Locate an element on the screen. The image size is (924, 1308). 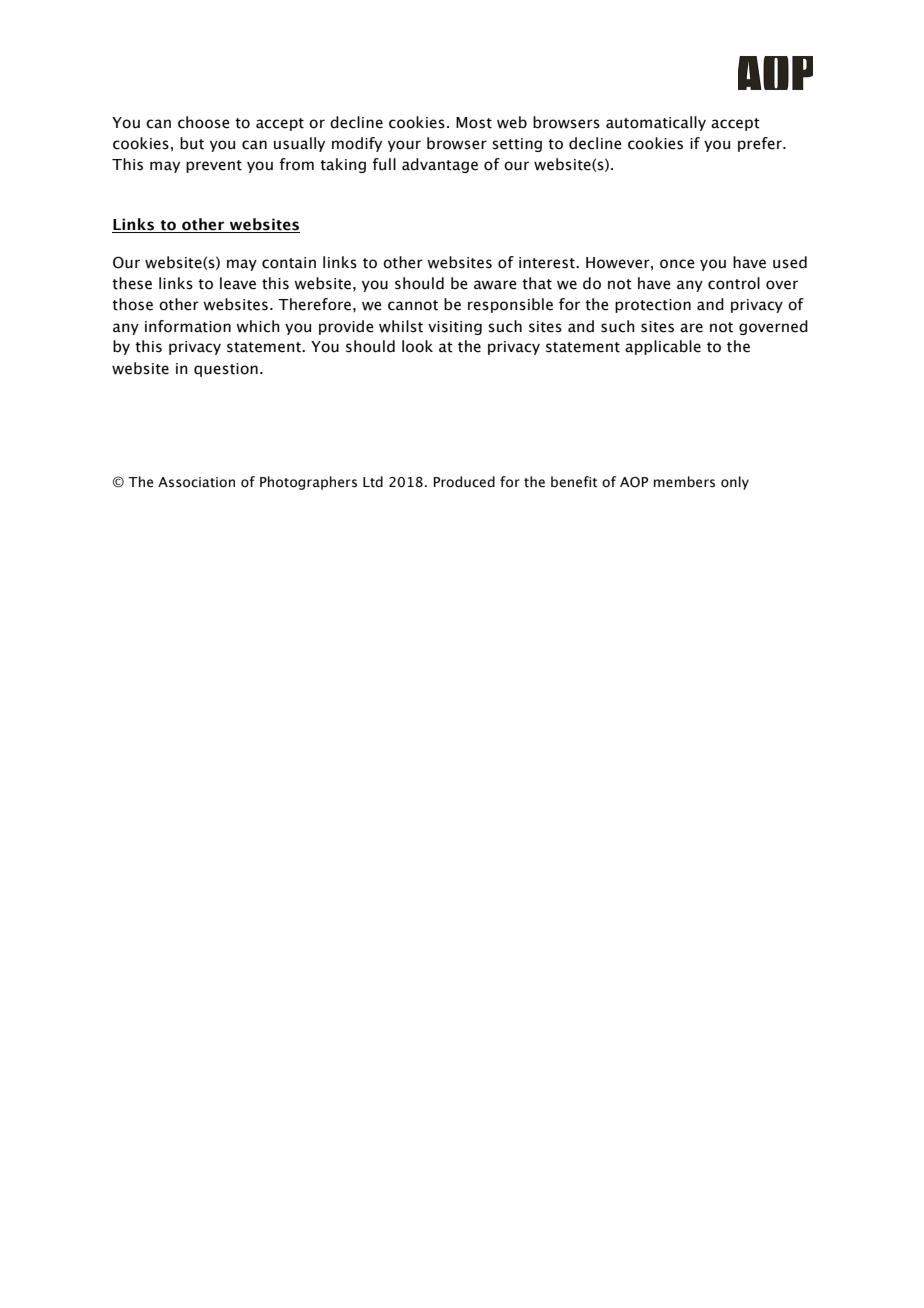
protection is located at coordinates (653, 306).
